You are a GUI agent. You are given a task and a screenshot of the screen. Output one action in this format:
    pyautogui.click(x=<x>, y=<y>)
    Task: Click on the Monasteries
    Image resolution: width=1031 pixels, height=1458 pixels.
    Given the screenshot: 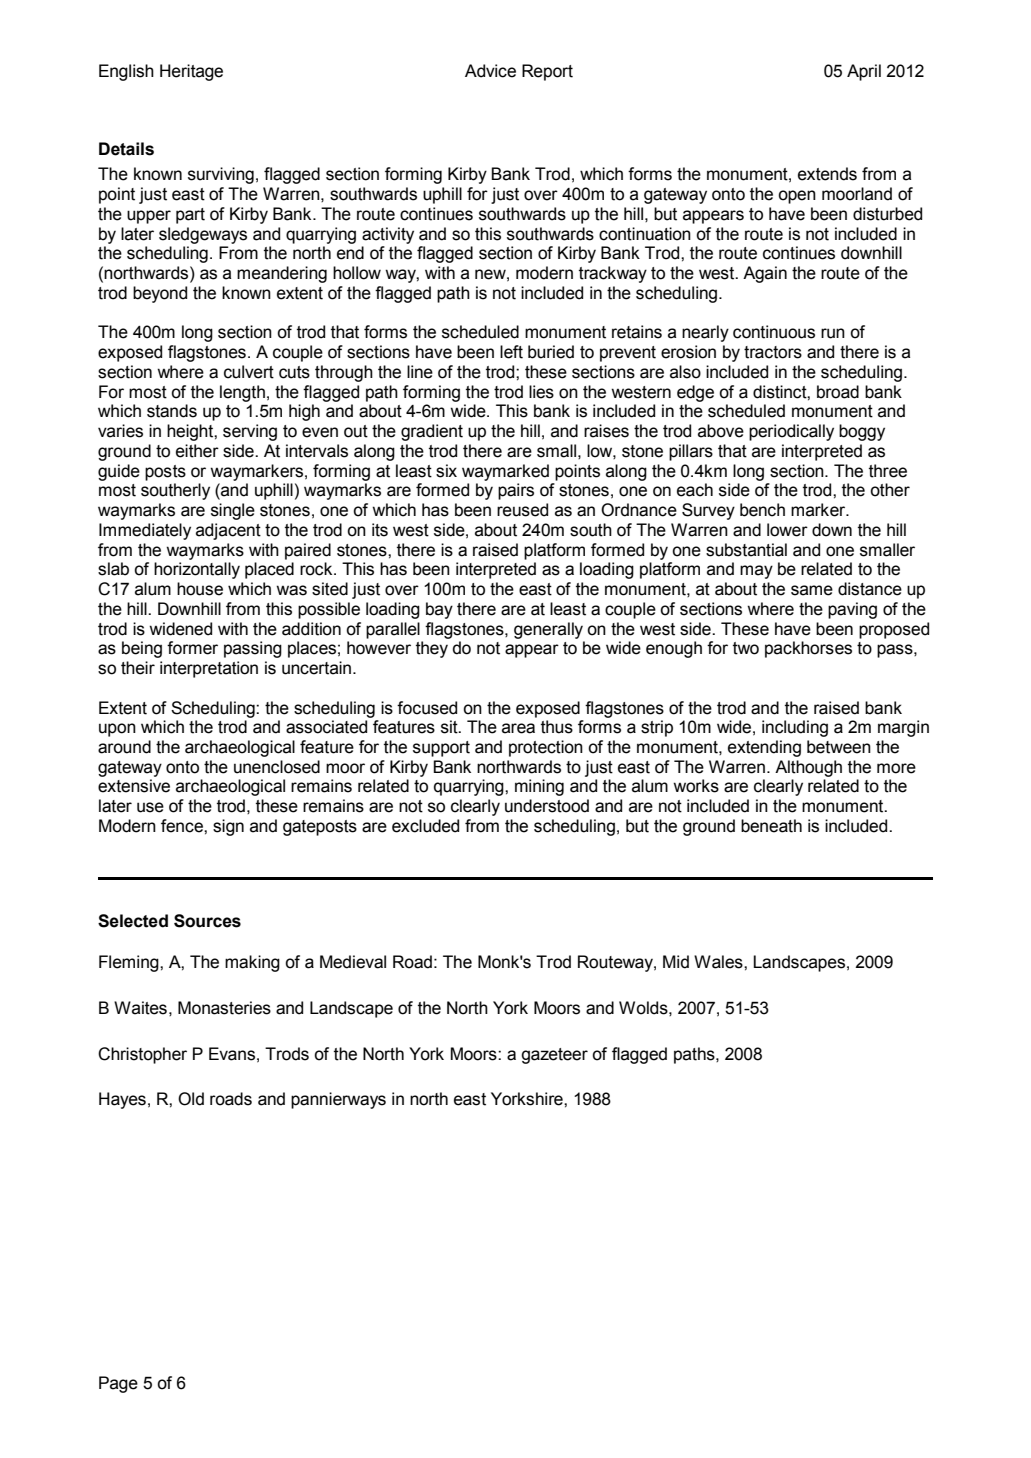 What is the action you would take?
    pyautogui.click(x=224, y=1008)
